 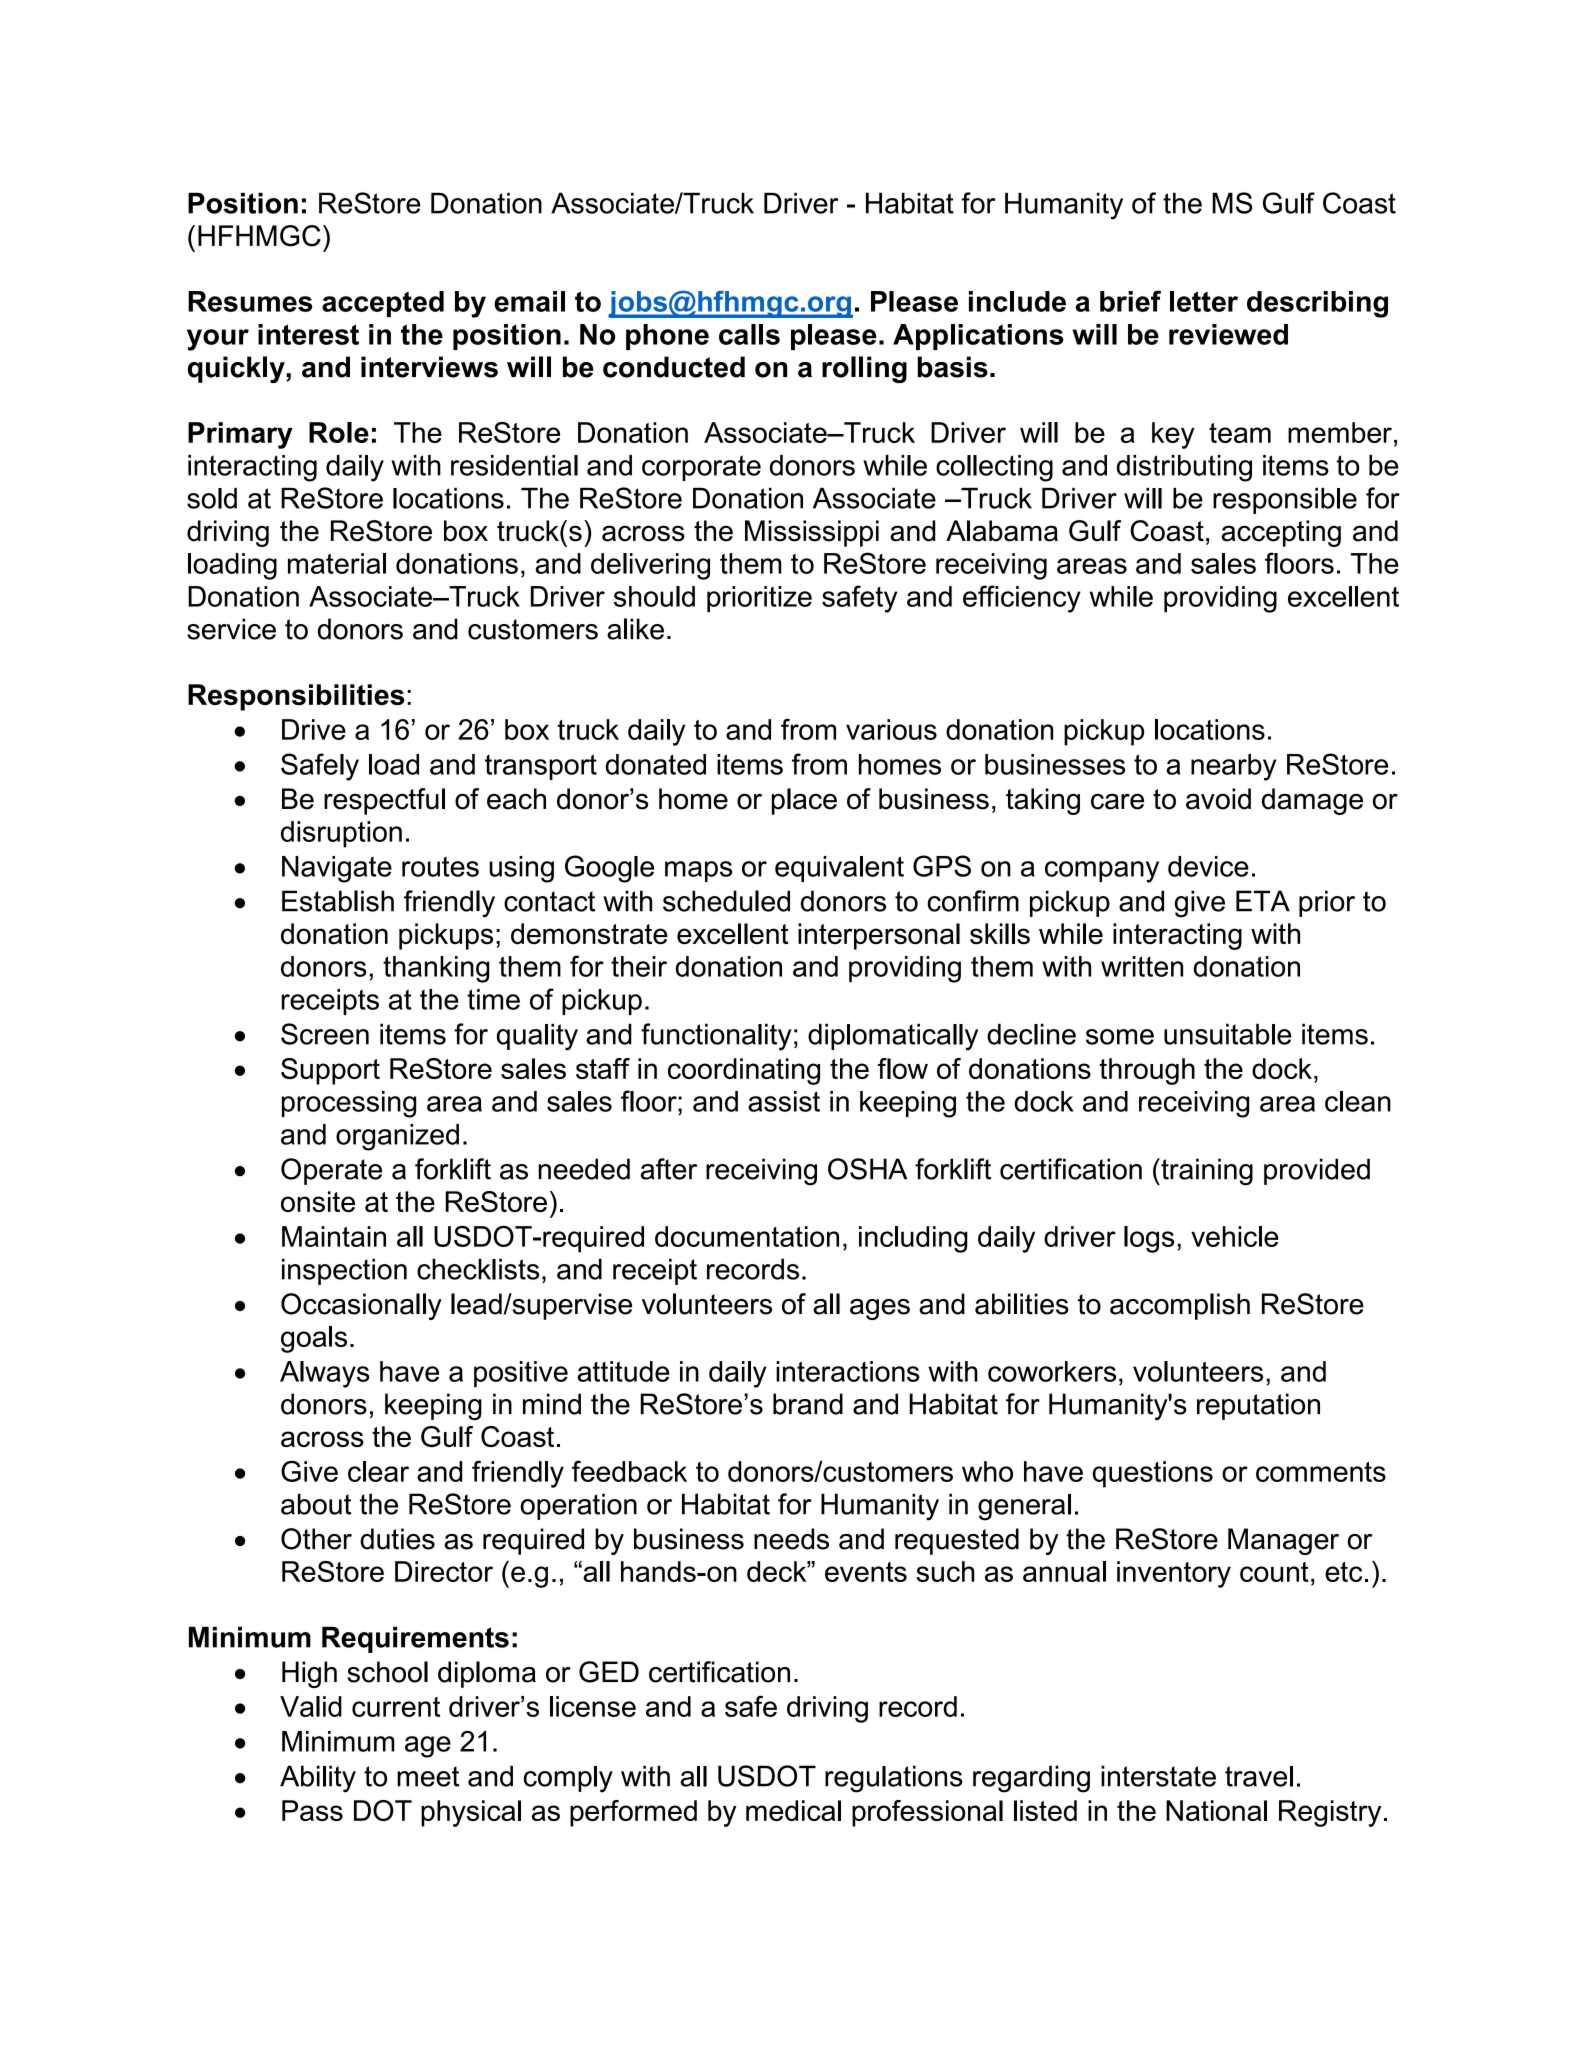 What do you see at coordinates (308, 334) in the screenshot?
I see `interest` at bounding box center [308, 334].
